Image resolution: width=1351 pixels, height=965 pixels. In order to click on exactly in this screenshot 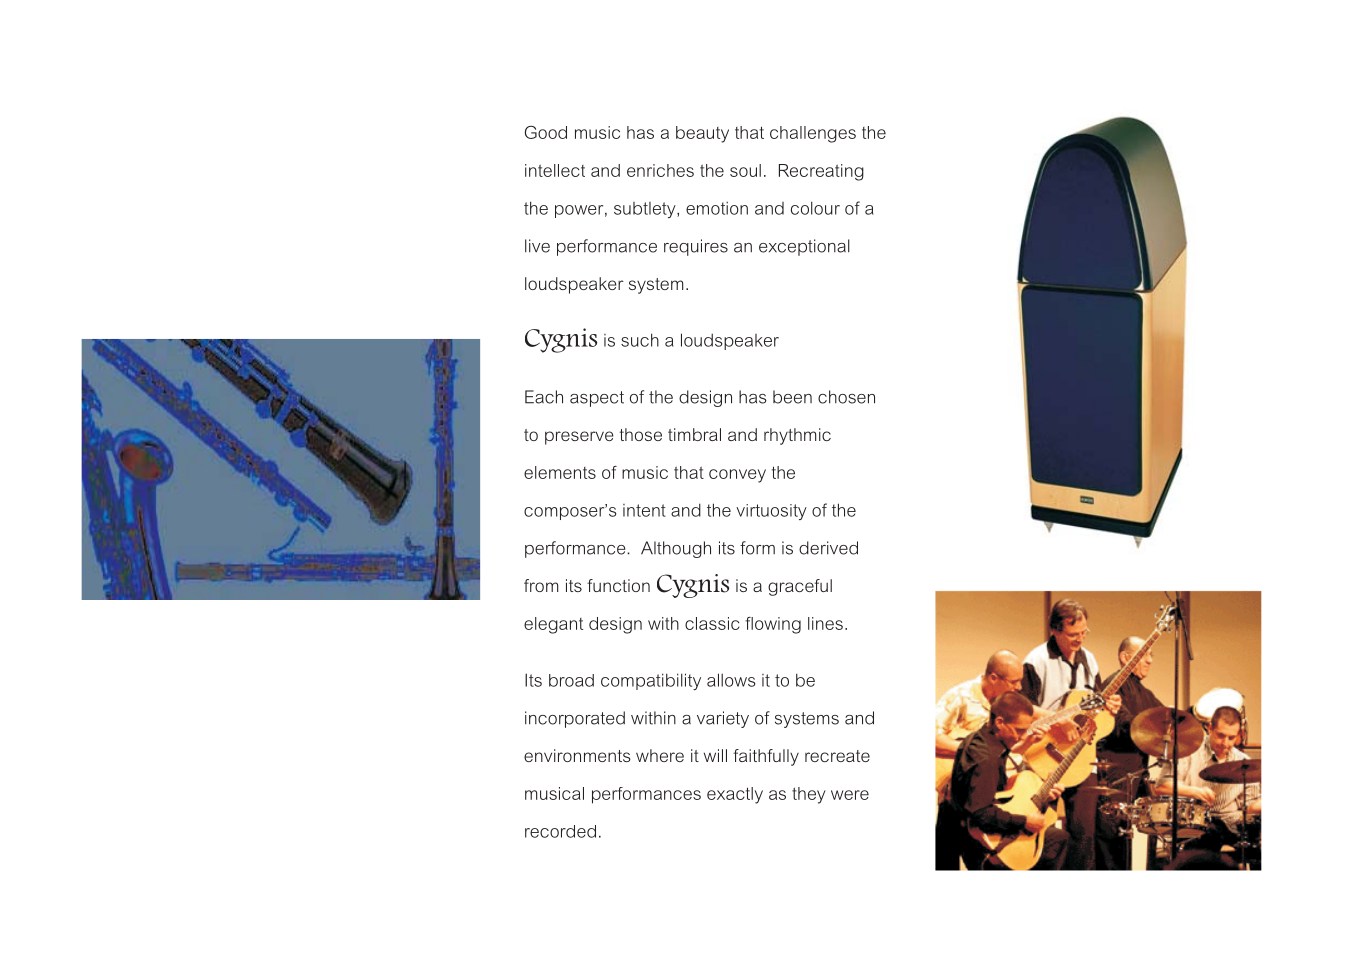, I will do `click(735, 795)`.
